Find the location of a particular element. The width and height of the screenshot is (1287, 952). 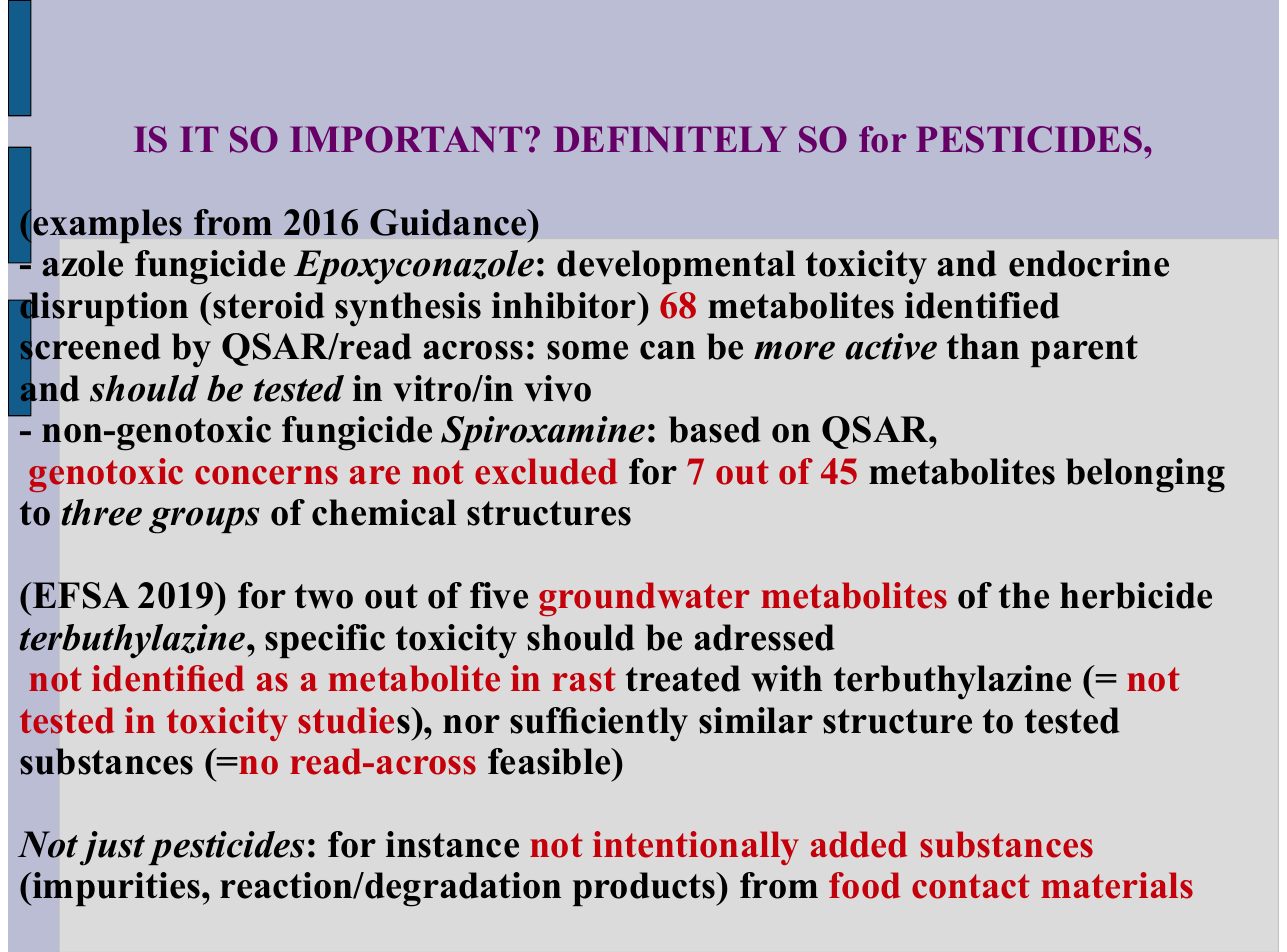

IMPORTANT is located at coordinates (406, 139).
